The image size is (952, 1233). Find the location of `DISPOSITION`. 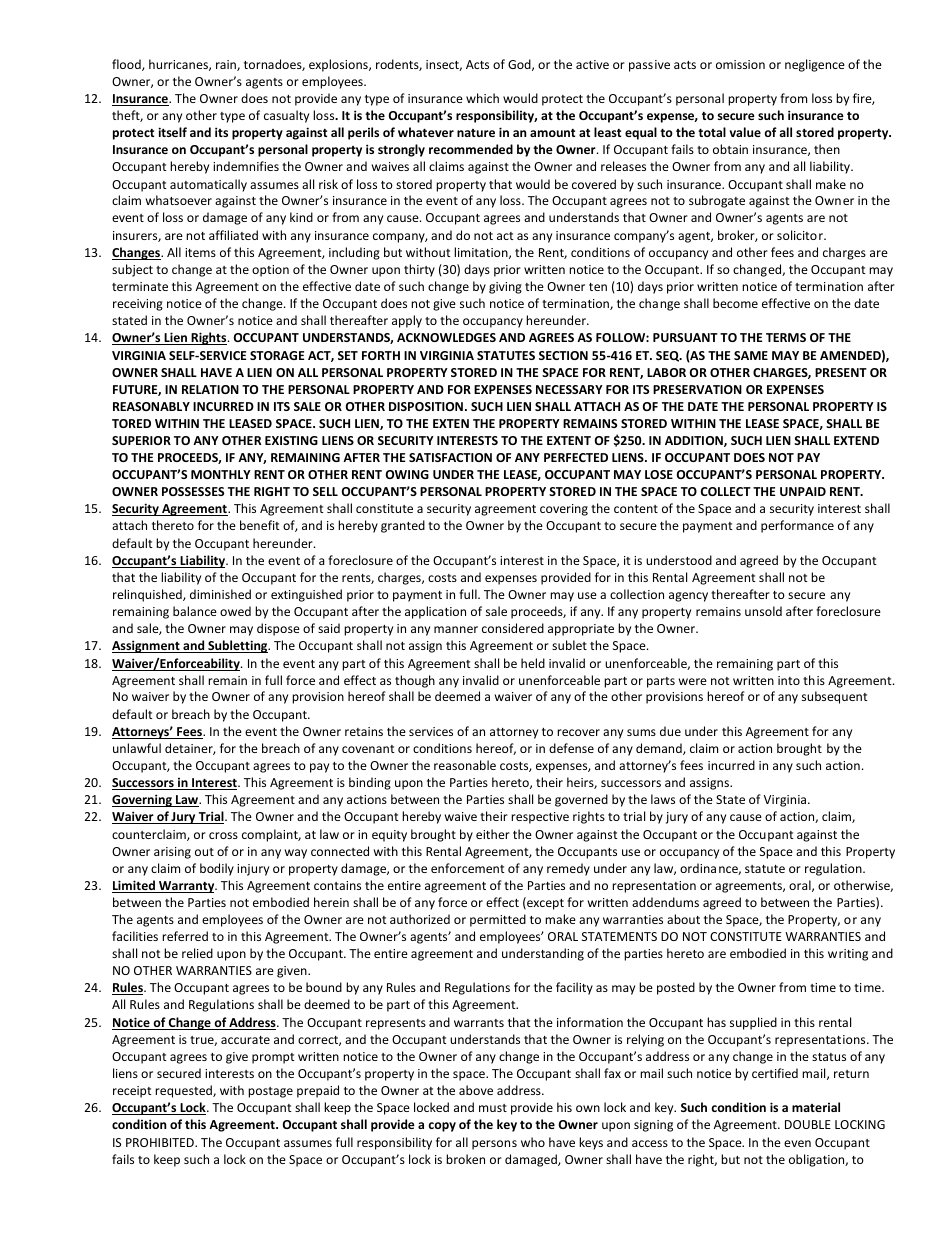

DISPOSITION is located at coordinates (426, 406).
